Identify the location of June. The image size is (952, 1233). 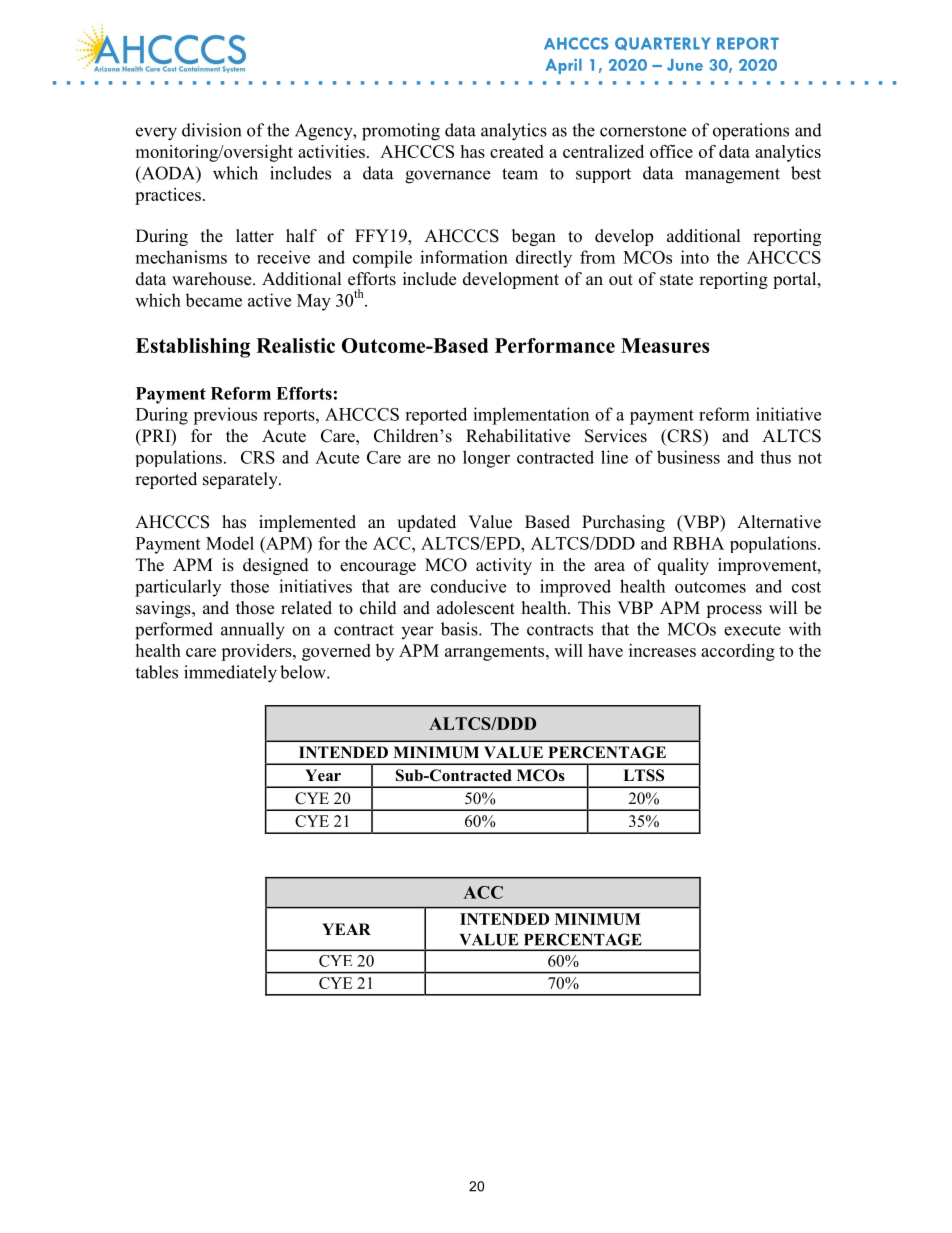
(685, 65).
